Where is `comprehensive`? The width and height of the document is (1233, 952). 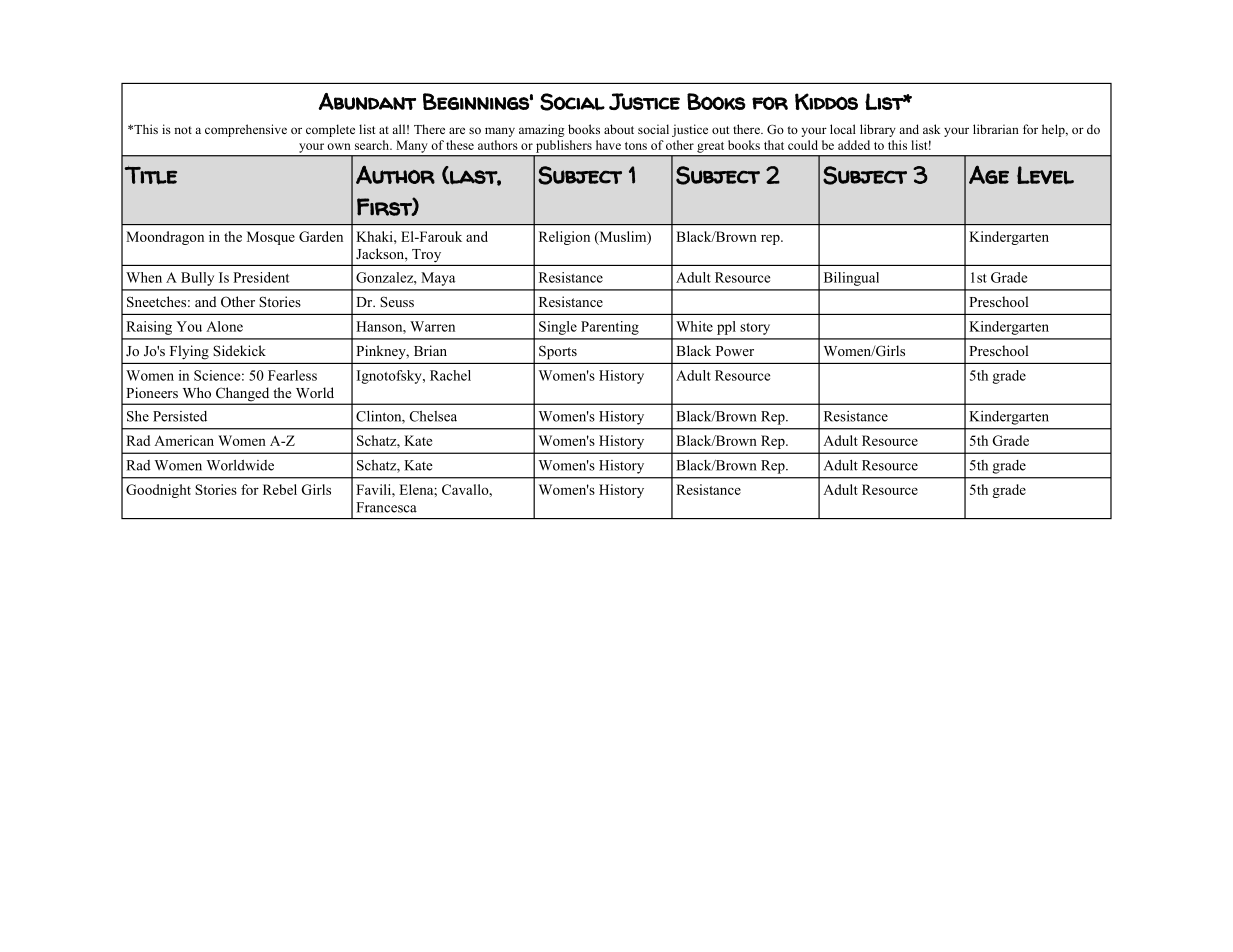 comprehensive is located at coordinates (246, 130).
